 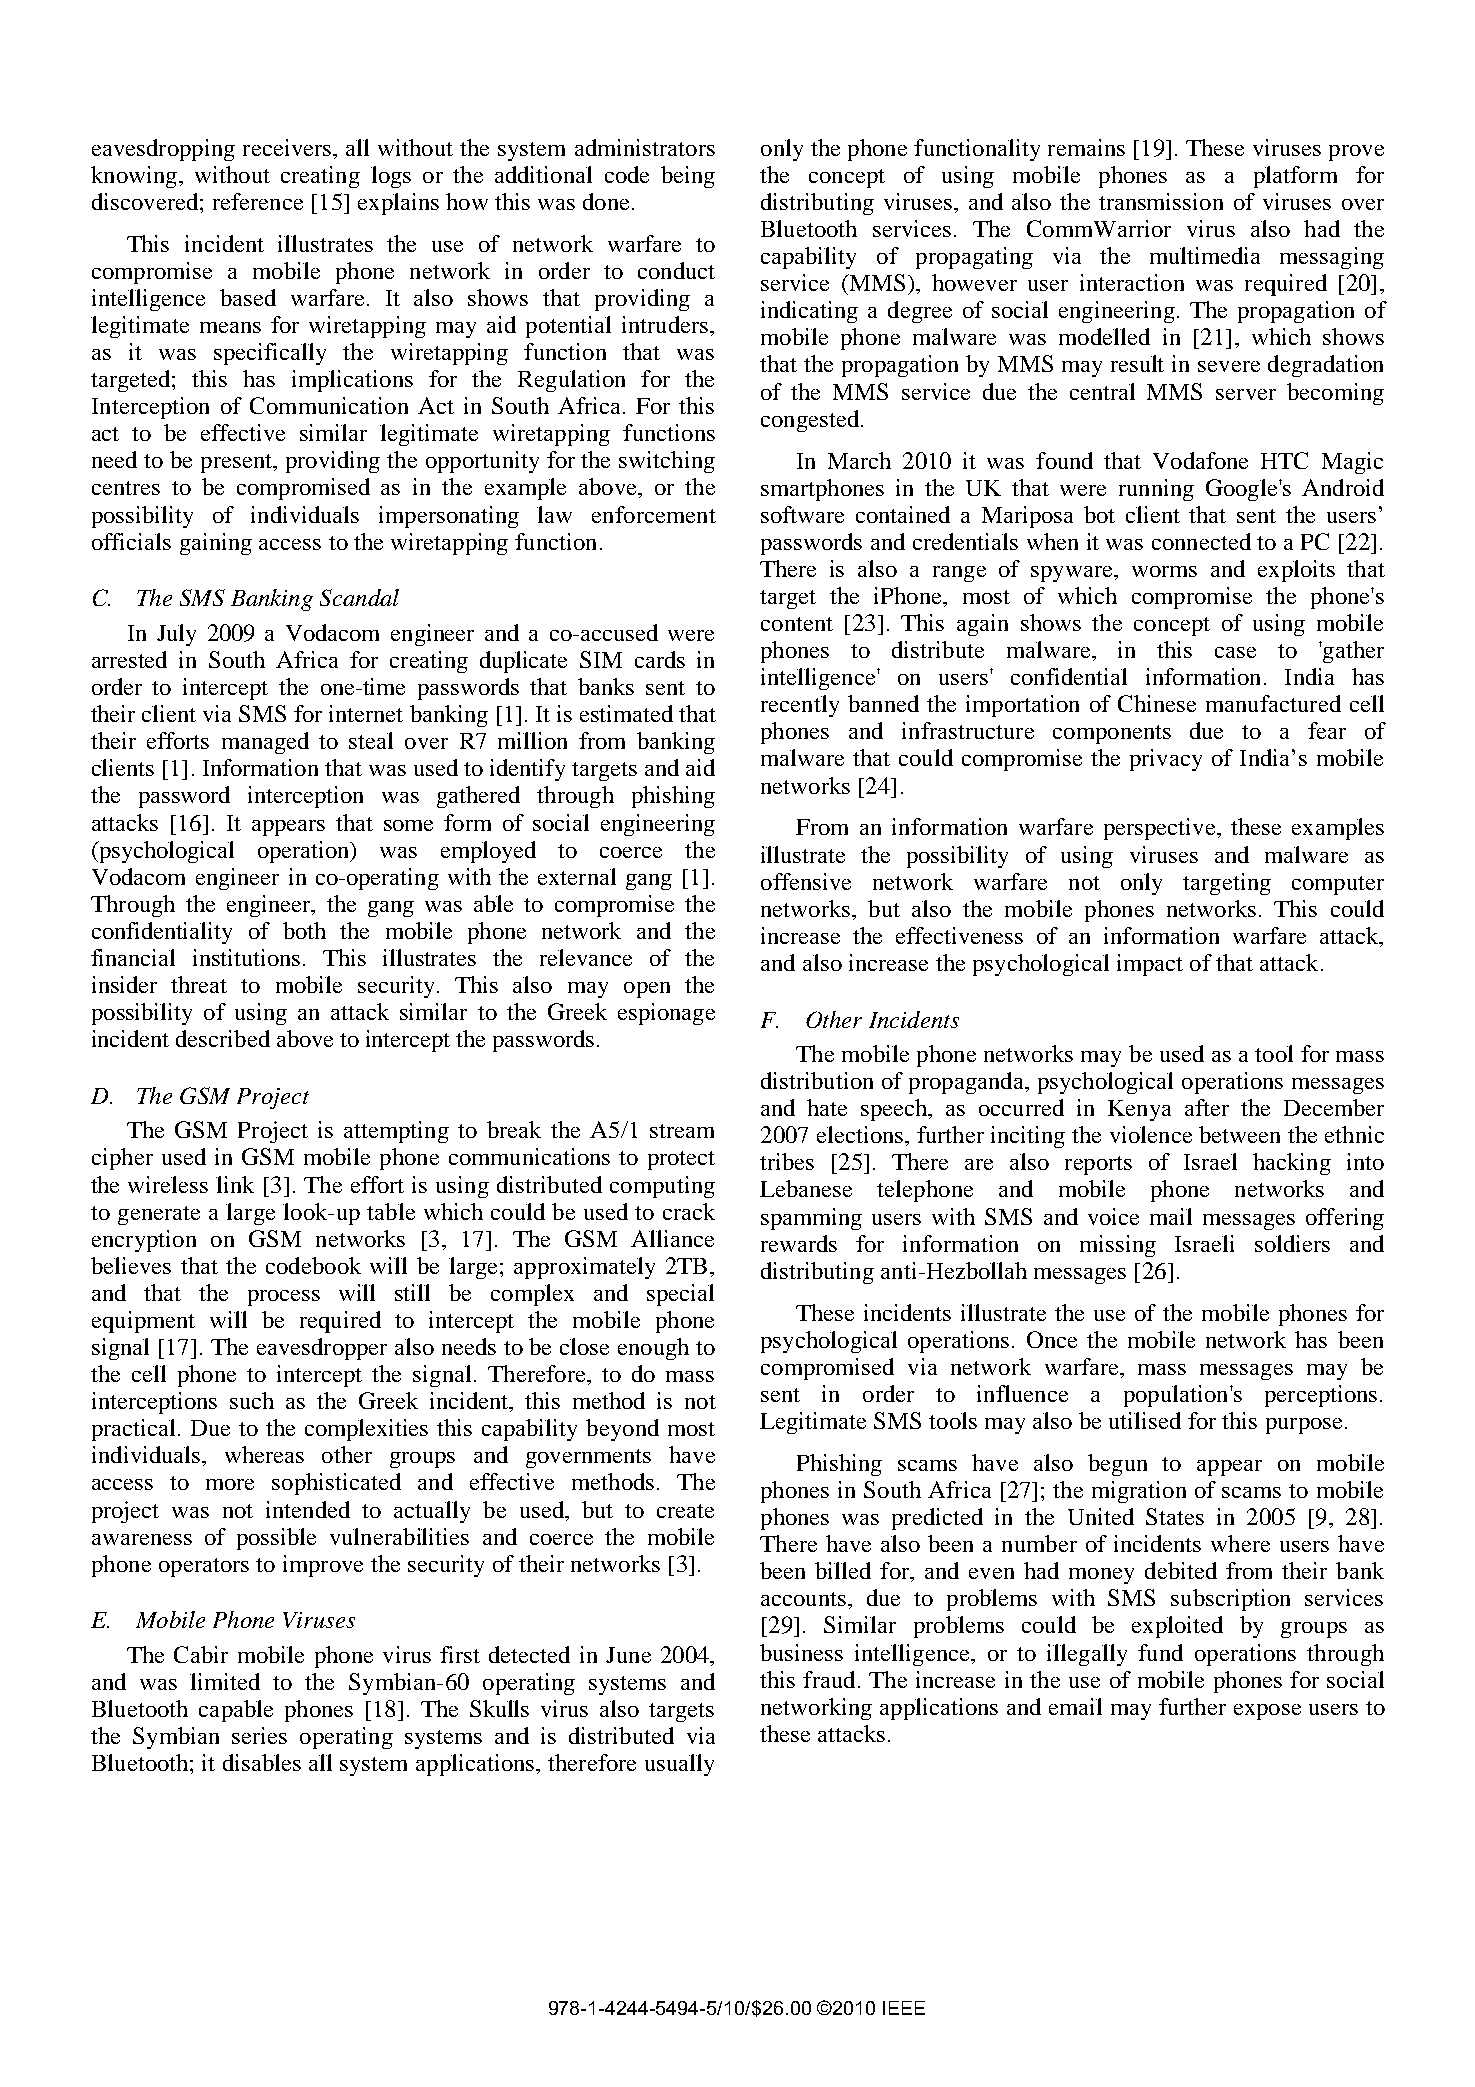 I want to click on being, so click(x=688, y=177).
